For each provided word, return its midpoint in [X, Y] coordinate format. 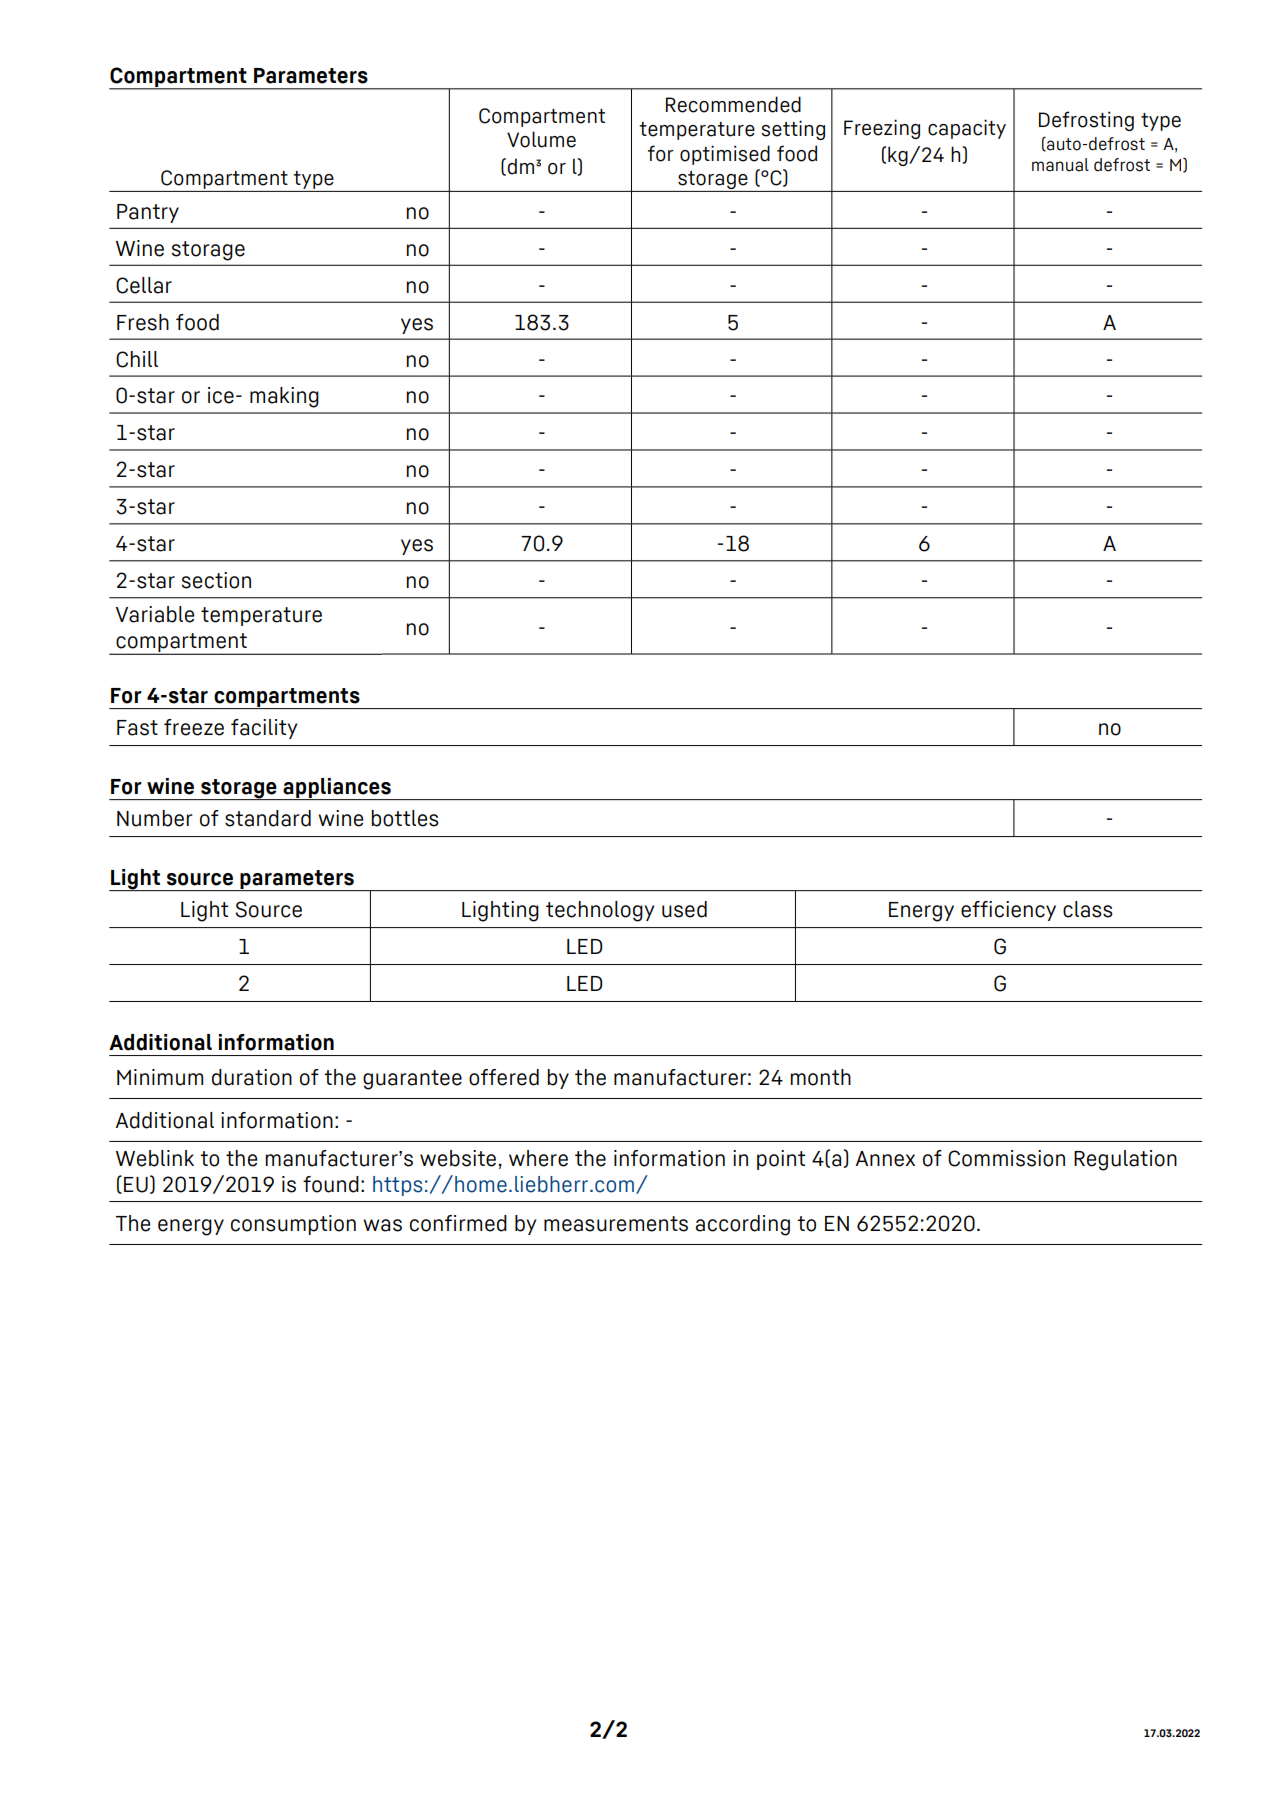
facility [264, 729]
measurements [616, 1224]
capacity [967, 129]
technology [600, 911]
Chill [137, 359]
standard [268, 818]
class [1088, 909]
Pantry [148, 213]
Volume [541, 139]
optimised [725, 155]
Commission [1006, 1158]
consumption [293, 1225]
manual [1060, 165]
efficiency [1008, 911]
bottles [405, 818]
